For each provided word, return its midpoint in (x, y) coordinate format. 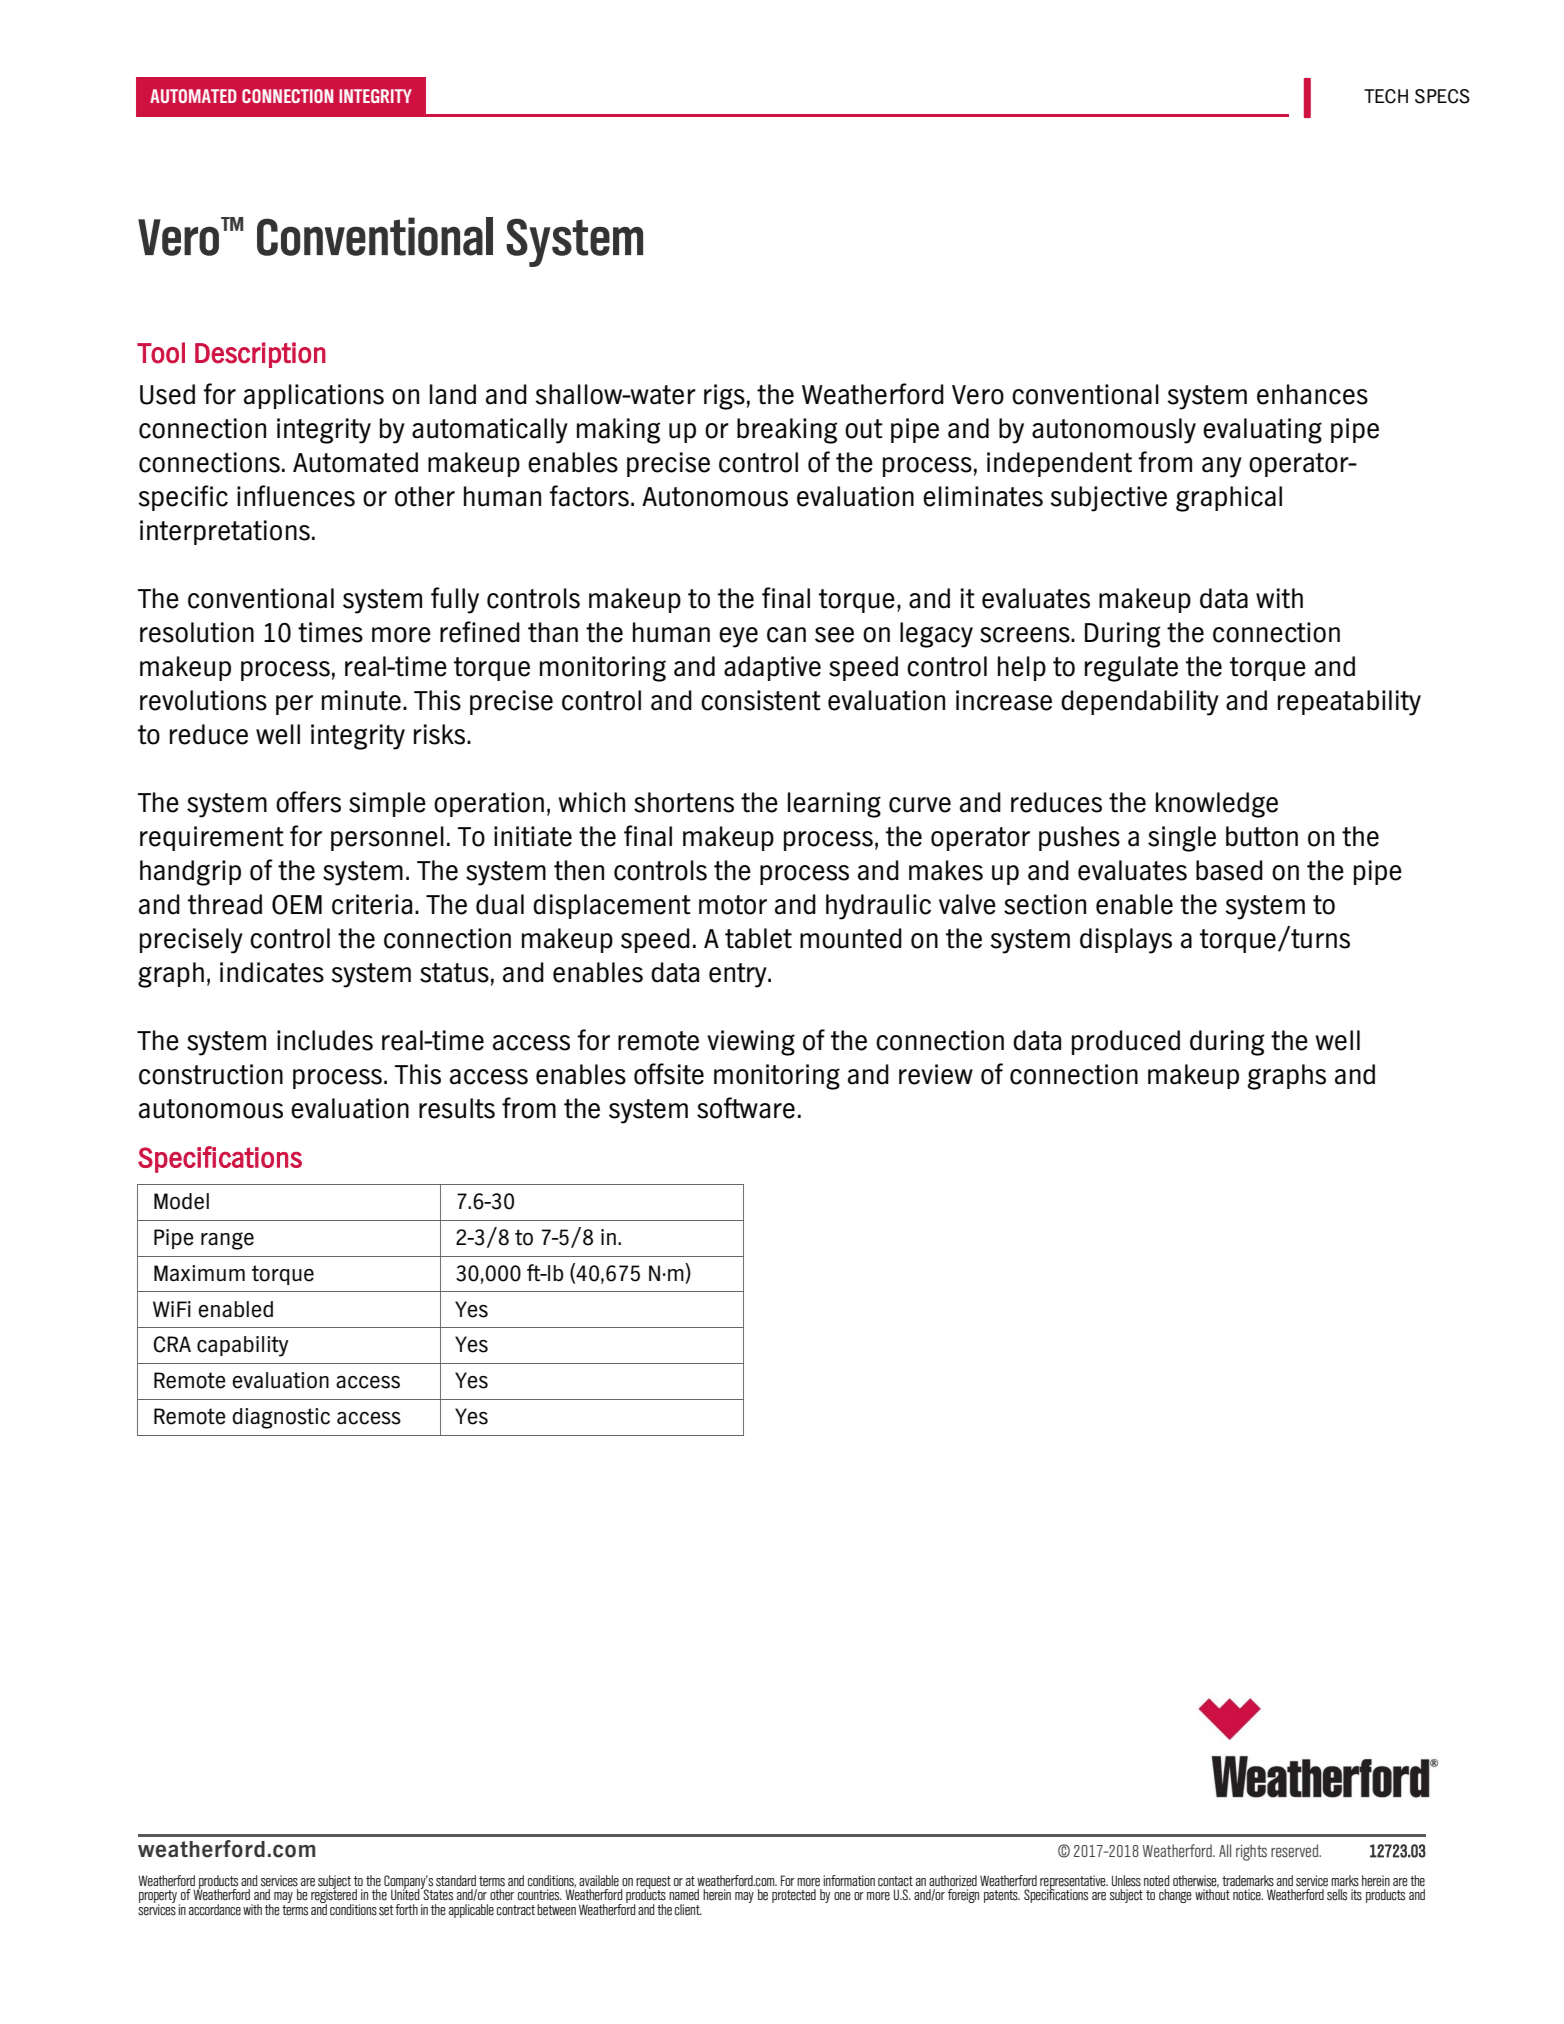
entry (739, 975)
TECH (1386, 96)
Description (260, 355)
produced (1126, 1042)
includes (325, 1040)
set (386, 1910)
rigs (724, 397)
